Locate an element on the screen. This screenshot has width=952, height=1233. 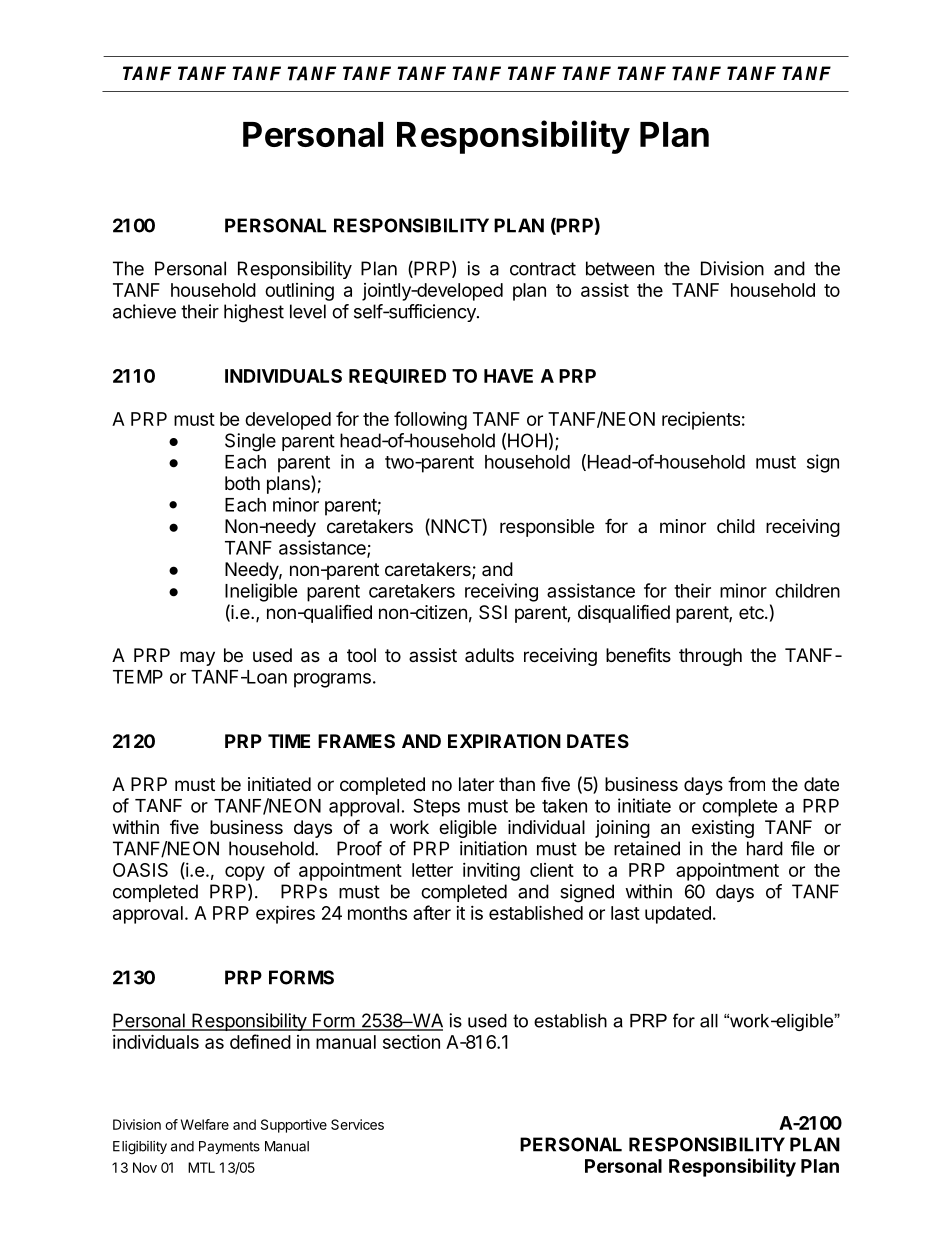
TIME is located at coordinates (289, 741).
